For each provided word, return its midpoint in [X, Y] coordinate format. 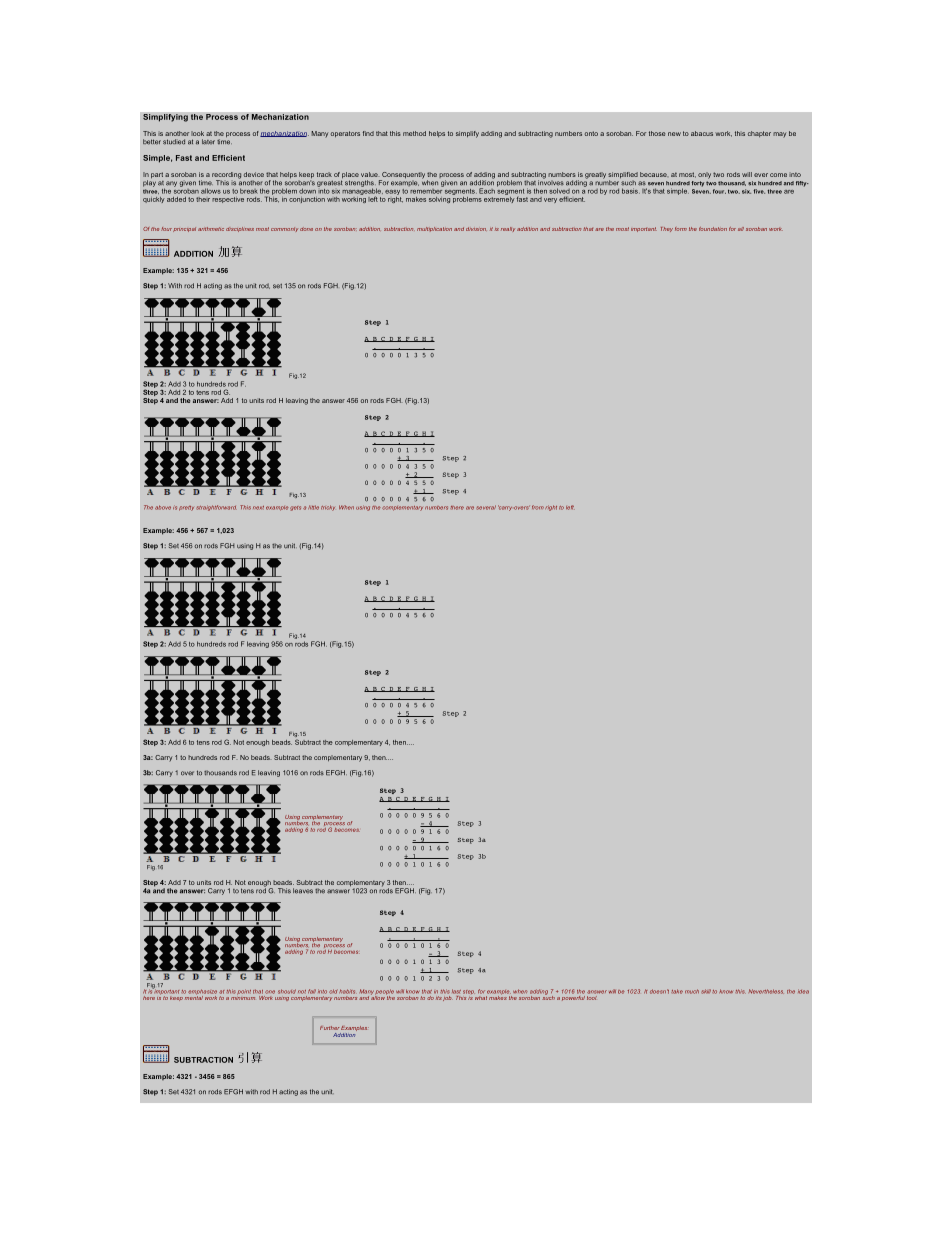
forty [697, 184]
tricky [328, 508]
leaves [303, 891]
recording [226, 176]
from [538, 507]
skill [706, 991]
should [287, 991]
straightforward [216, 508]
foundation [713, 229]
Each [487, 191]
